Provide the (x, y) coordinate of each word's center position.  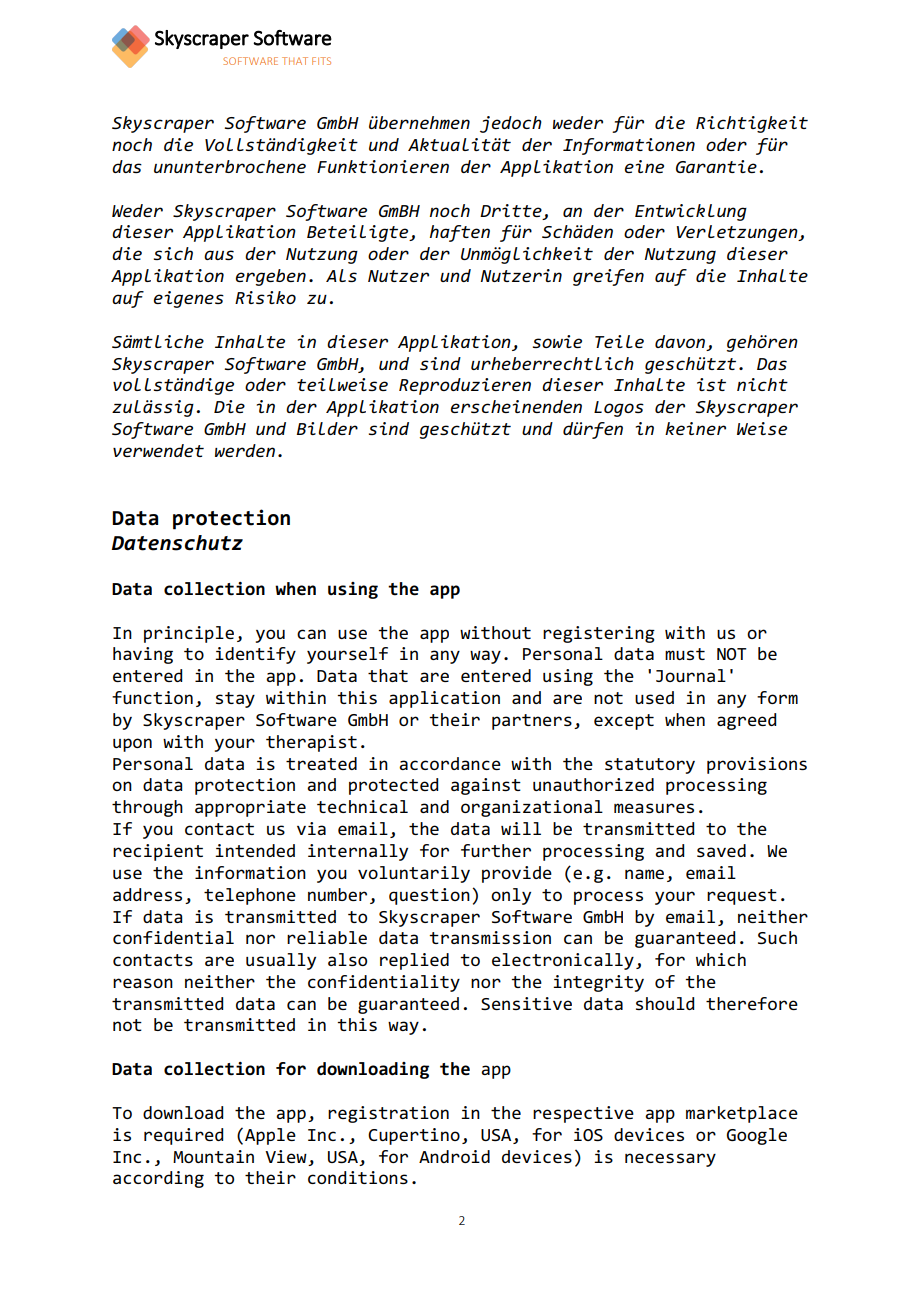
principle (189, 634)
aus (219, 255)
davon (681, 342)
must (685, 654)
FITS (321, 61)
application (444, 699)
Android (454, 1156)
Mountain (213, 1156)
